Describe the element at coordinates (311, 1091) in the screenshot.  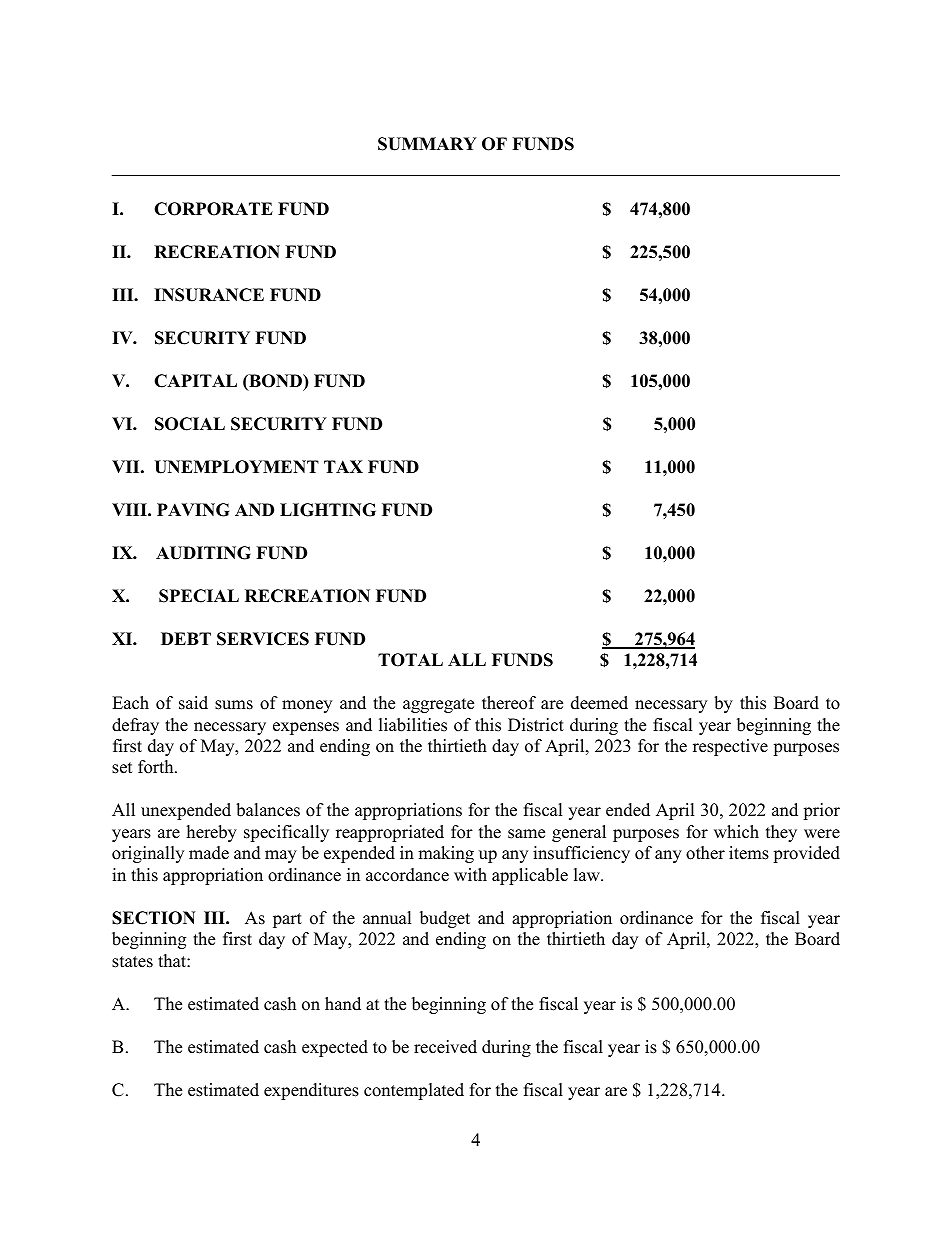
I see `expenditures` at that location.
